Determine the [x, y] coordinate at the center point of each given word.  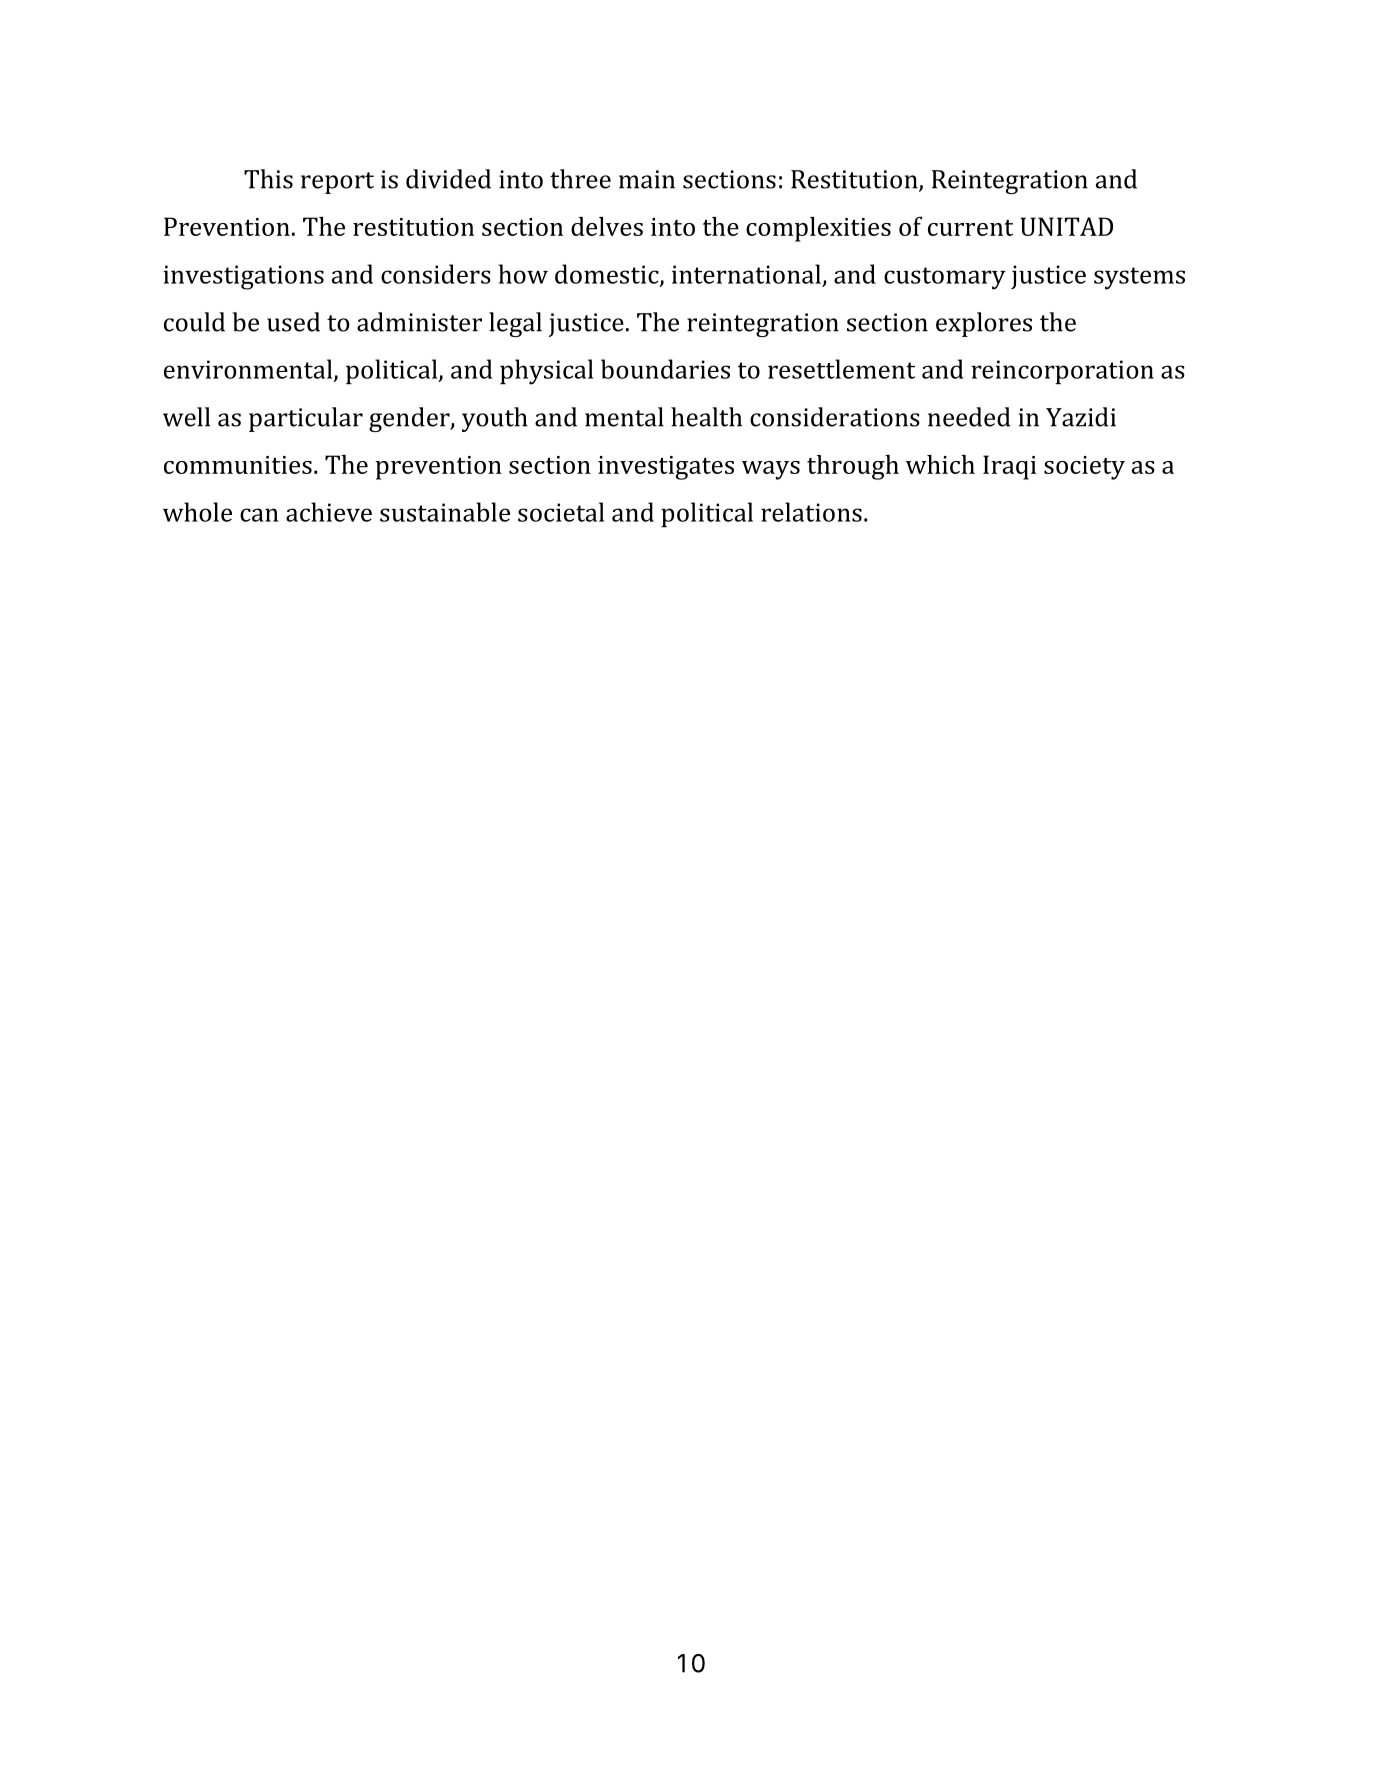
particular [306, 419]
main [647, 179]
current [970, 228]
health [706, 417]
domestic [608, 275]
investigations [243, 277]
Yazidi [1081, 417]
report [337, 183]
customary [945, 278]
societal [561, 512]
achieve [329, 512]
